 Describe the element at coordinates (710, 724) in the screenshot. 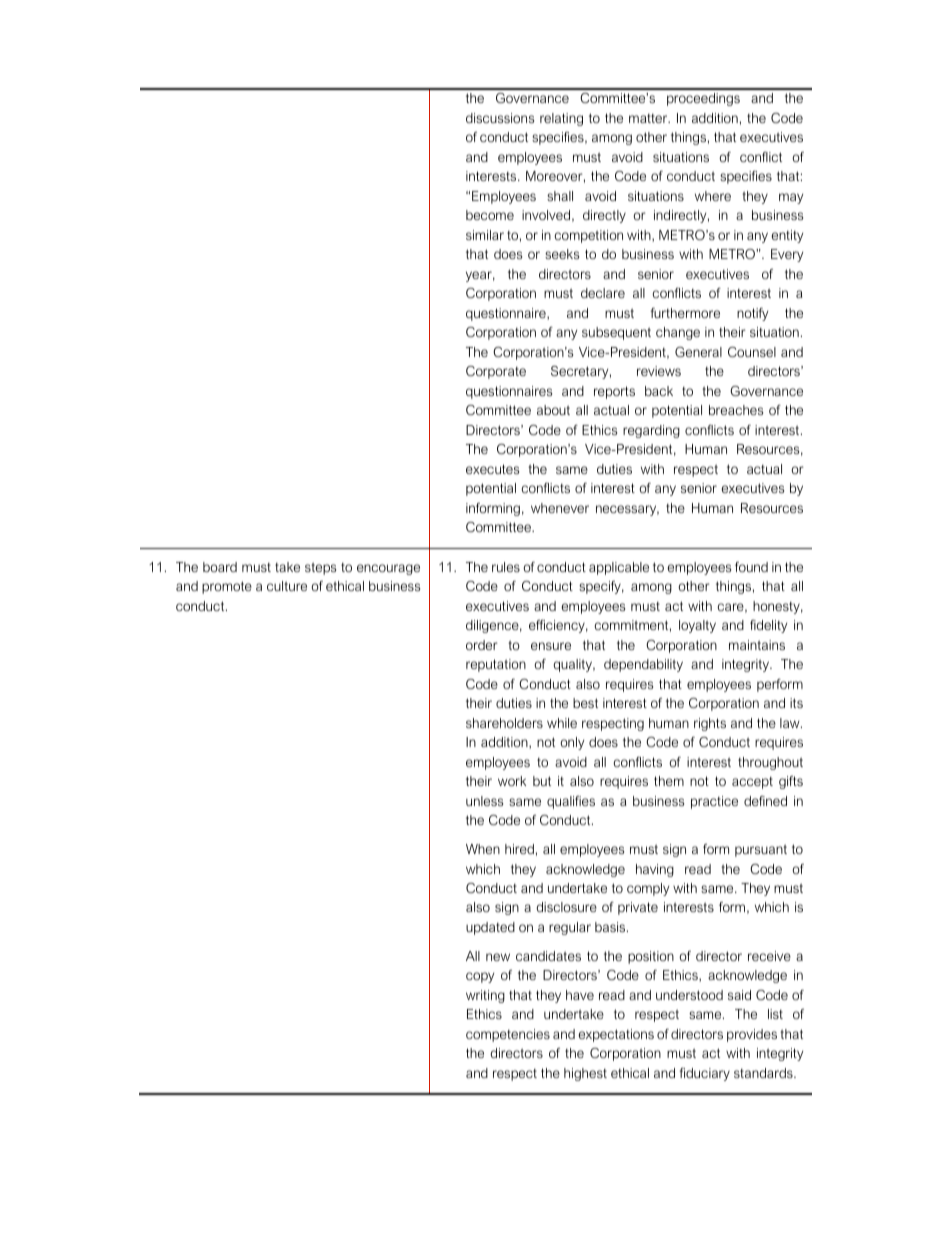

I see `rights` at that location.
